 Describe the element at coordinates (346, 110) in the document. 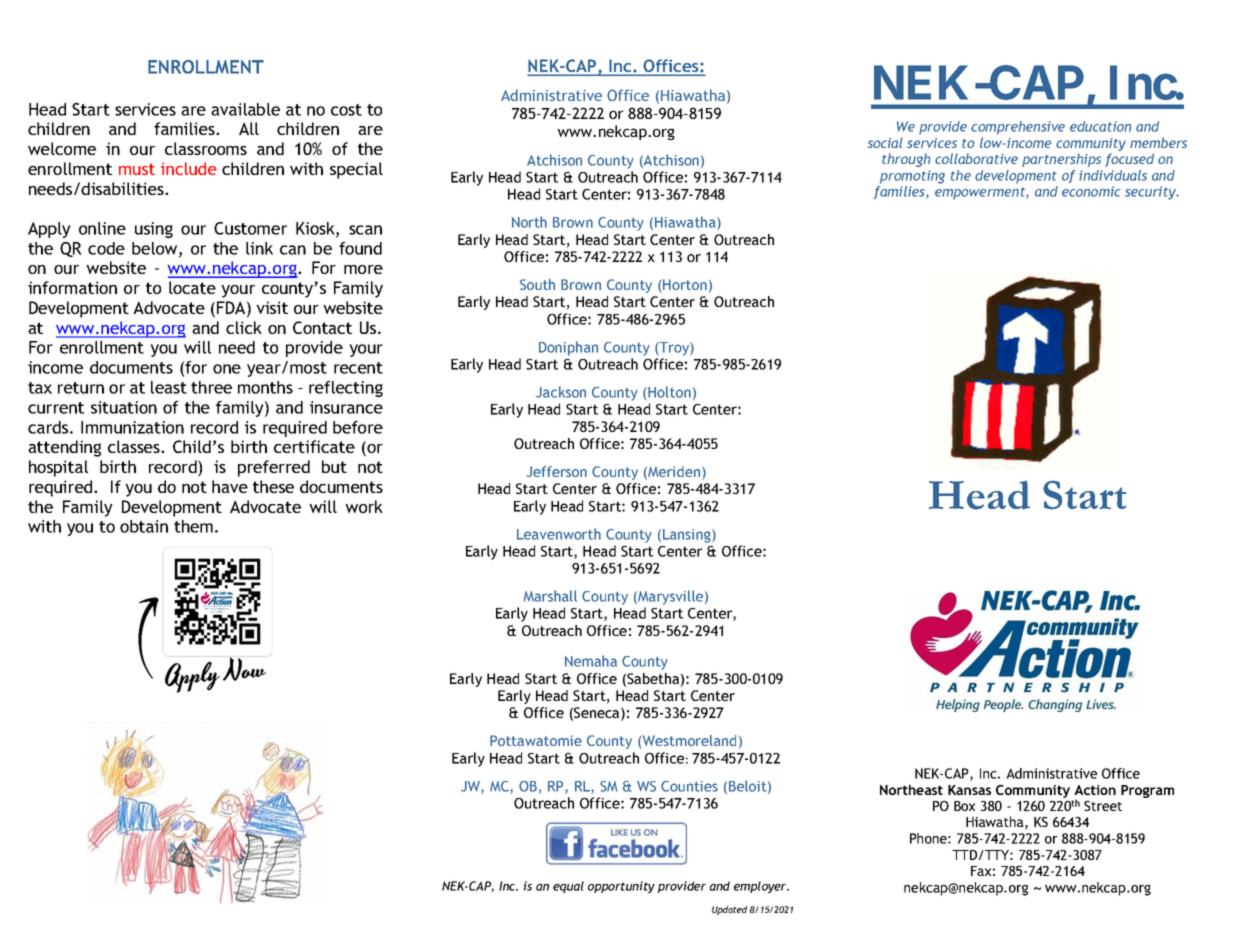

I see `cost` at that location.
